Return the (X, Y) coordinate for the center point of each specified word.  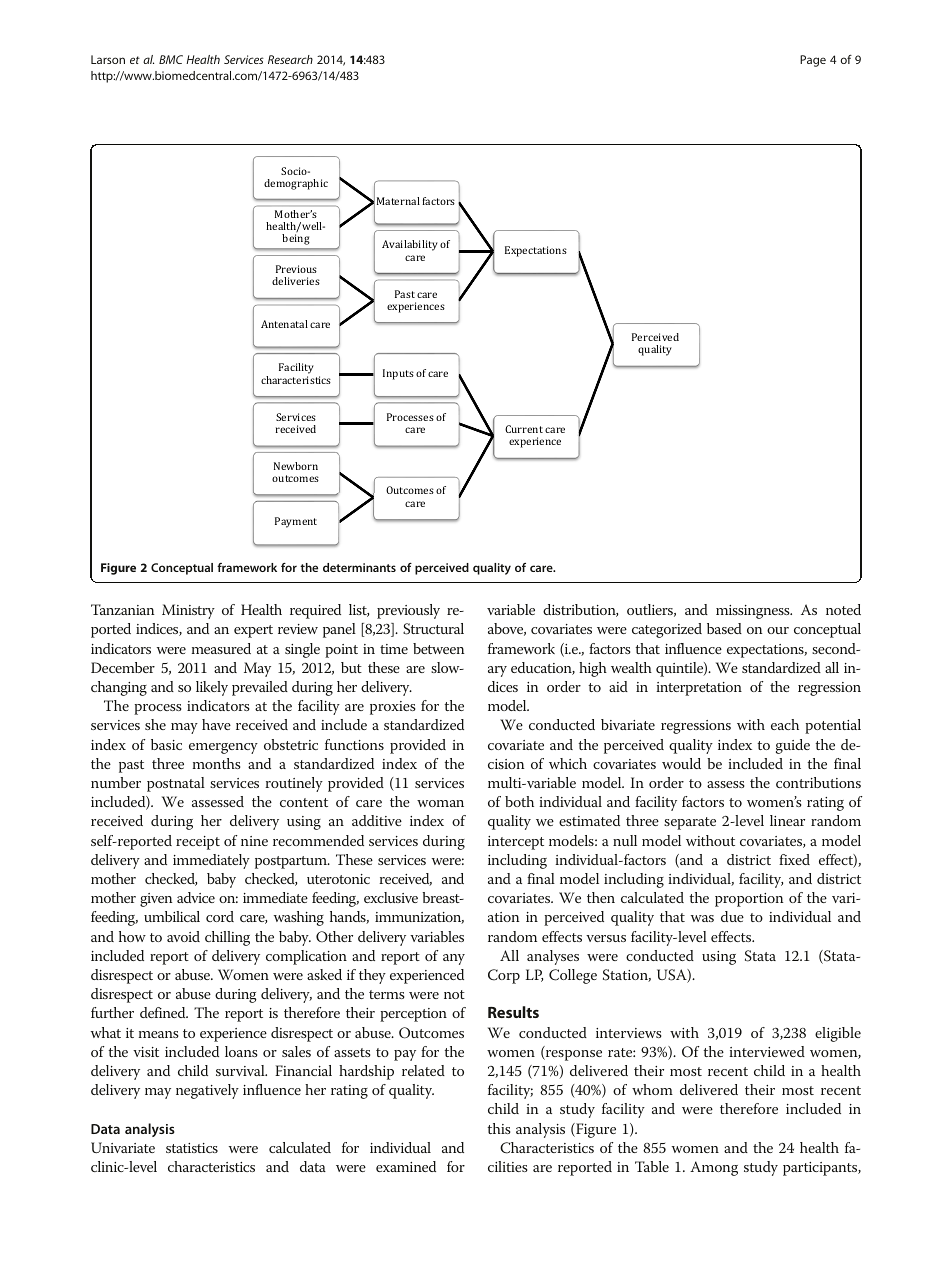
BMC (171, 59)
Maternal (398, 201)
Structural (433, 629)
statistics (192, 1148)
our (778, 630)
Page (813, 61)
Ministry (188, 611)
